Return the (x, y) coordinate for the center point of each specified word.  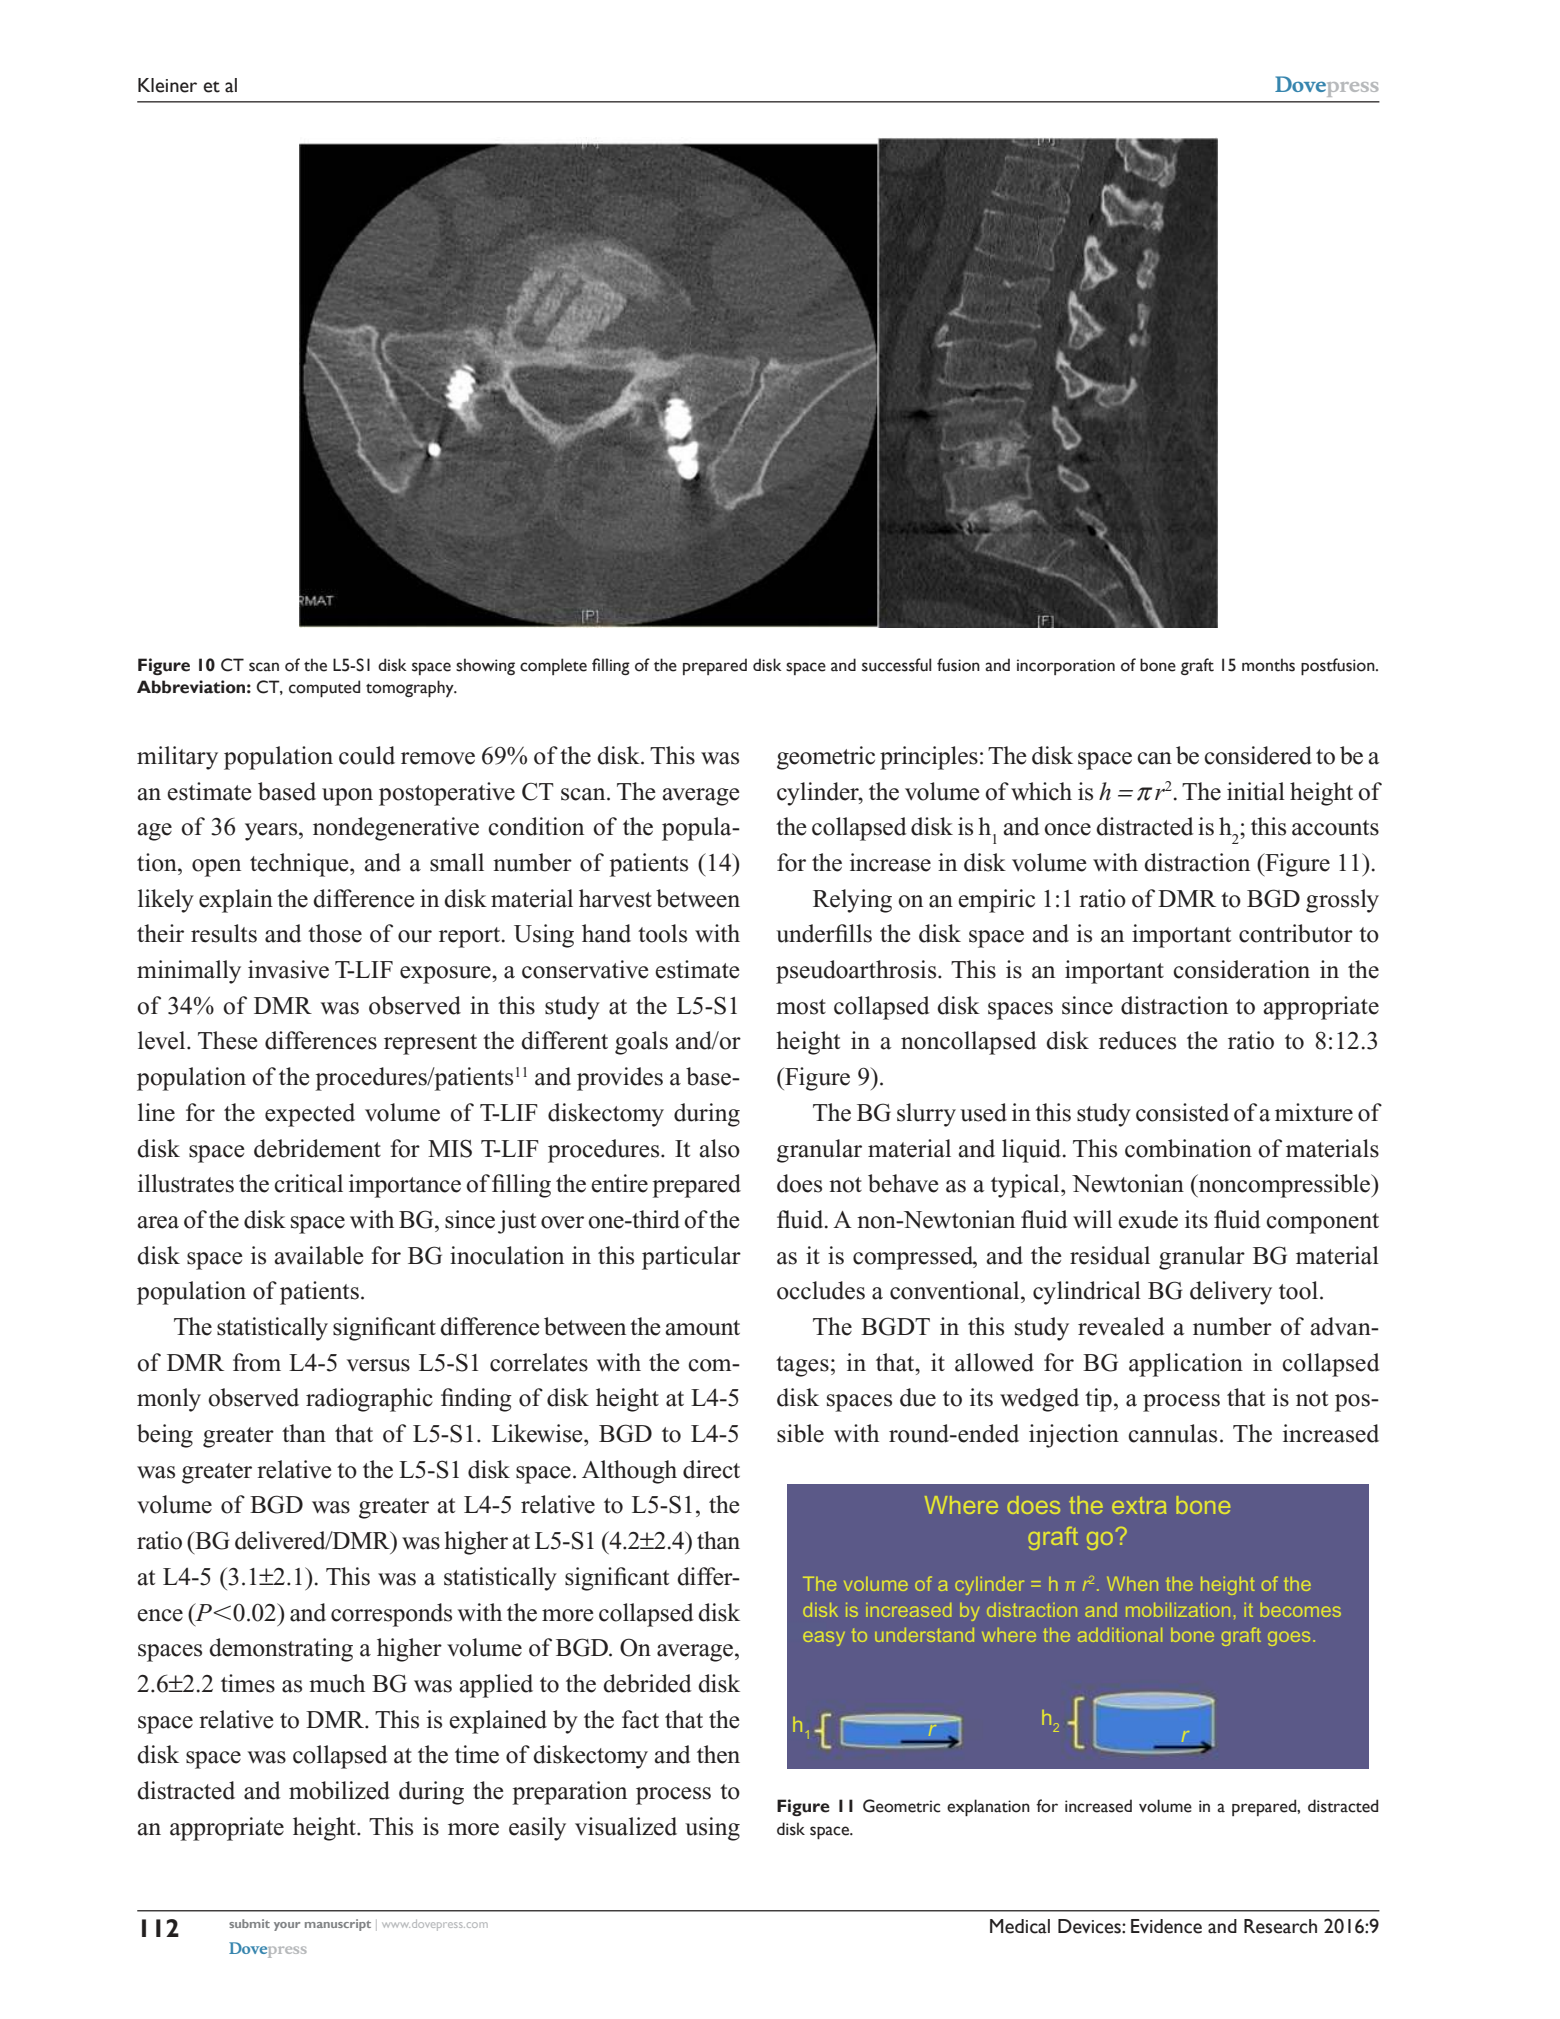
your (287, 1926)
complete (553, 666)
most (801, 1007)
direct (711, 1469)
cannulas (1172, 1433)
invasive (288, 969)
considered (1258, 755)
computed (324, 688)
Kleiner (167, 85)
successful (896, 665)
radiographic (369, 1400)
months (1268, 665)
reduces (1137, 1040)
